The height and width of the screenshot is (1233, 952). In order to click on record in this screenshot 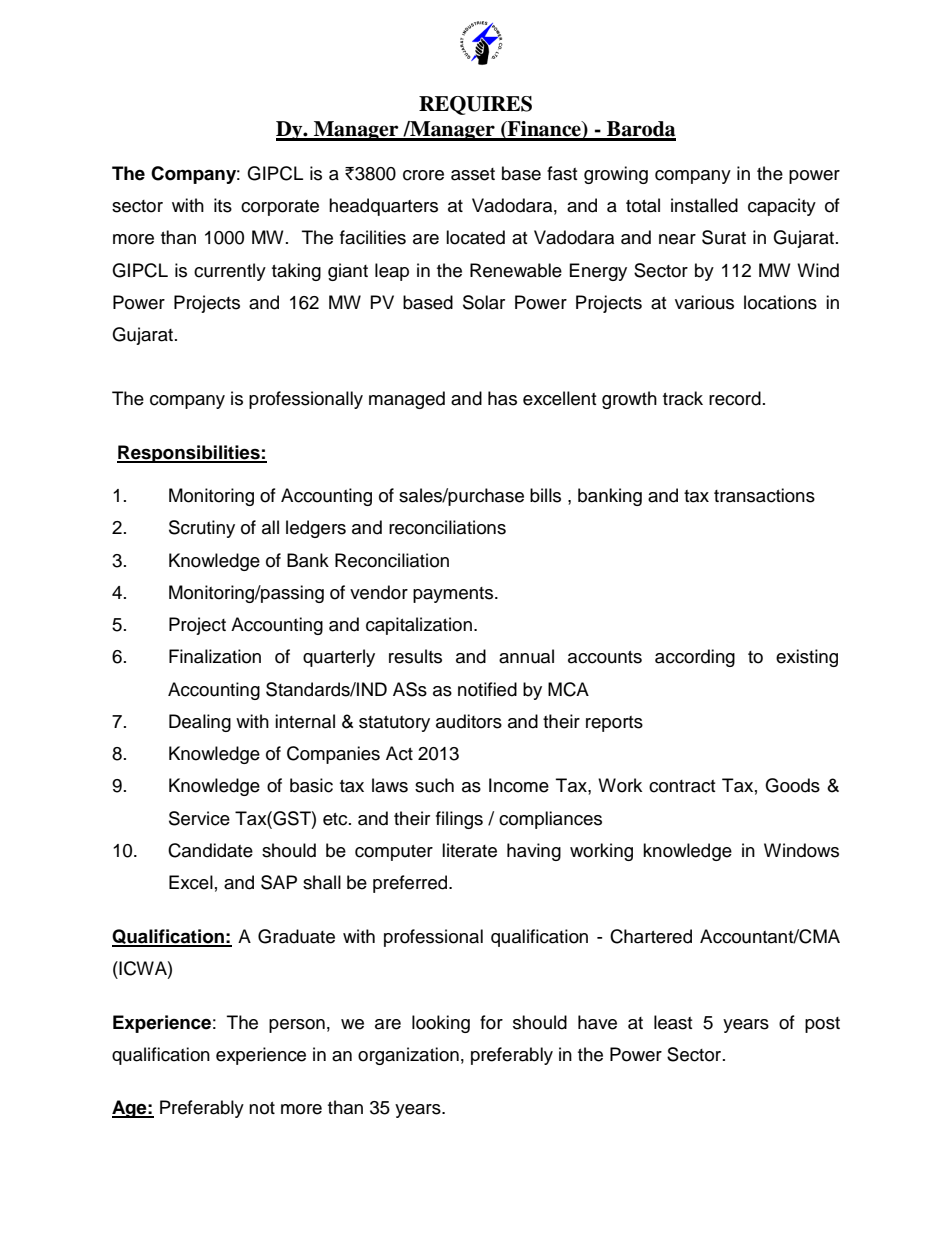, I will do `click(735, 398)`.
